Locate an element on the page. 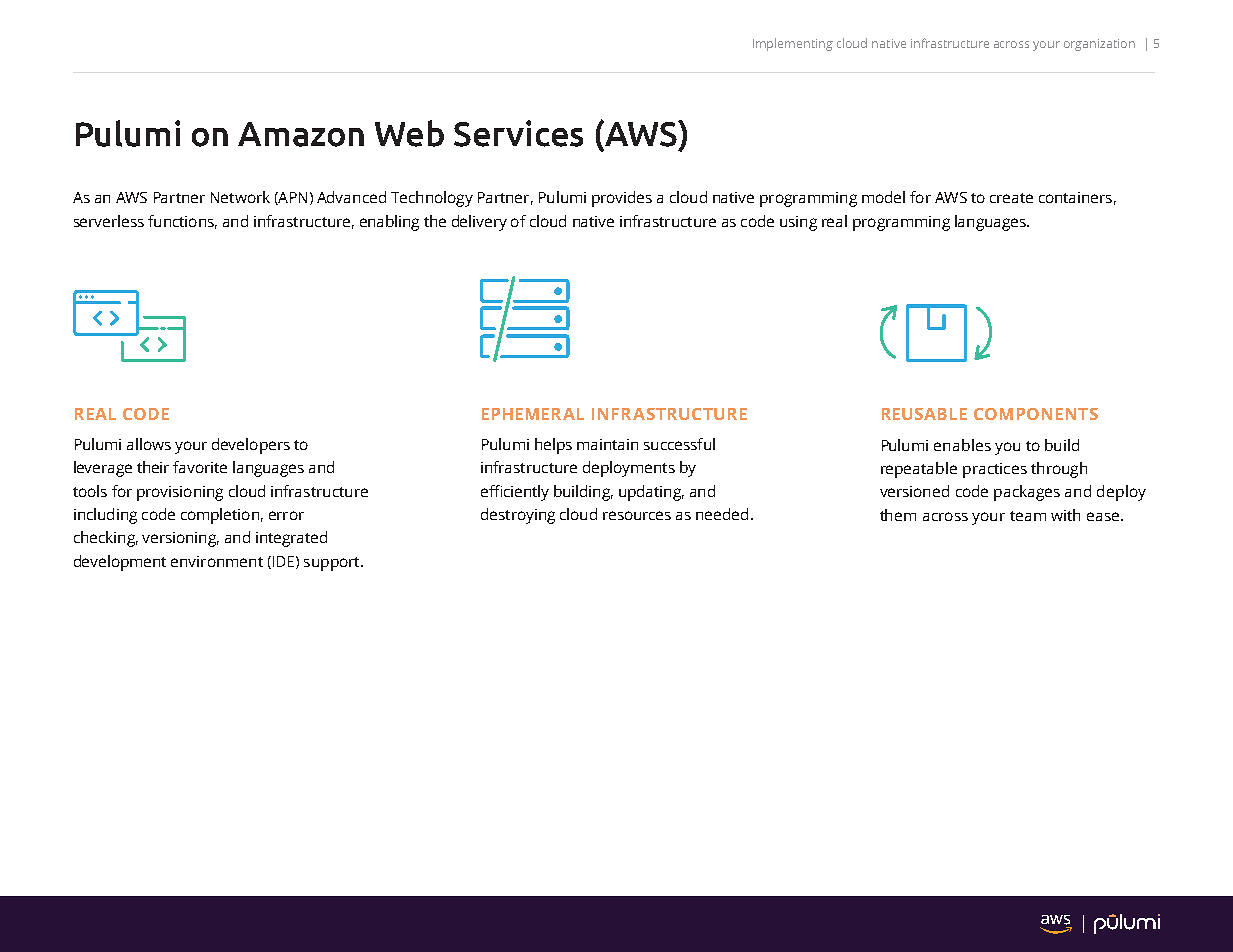 The width and height of the document is (1233, 952). REUSABLE is located at coordinates (924, 414).
